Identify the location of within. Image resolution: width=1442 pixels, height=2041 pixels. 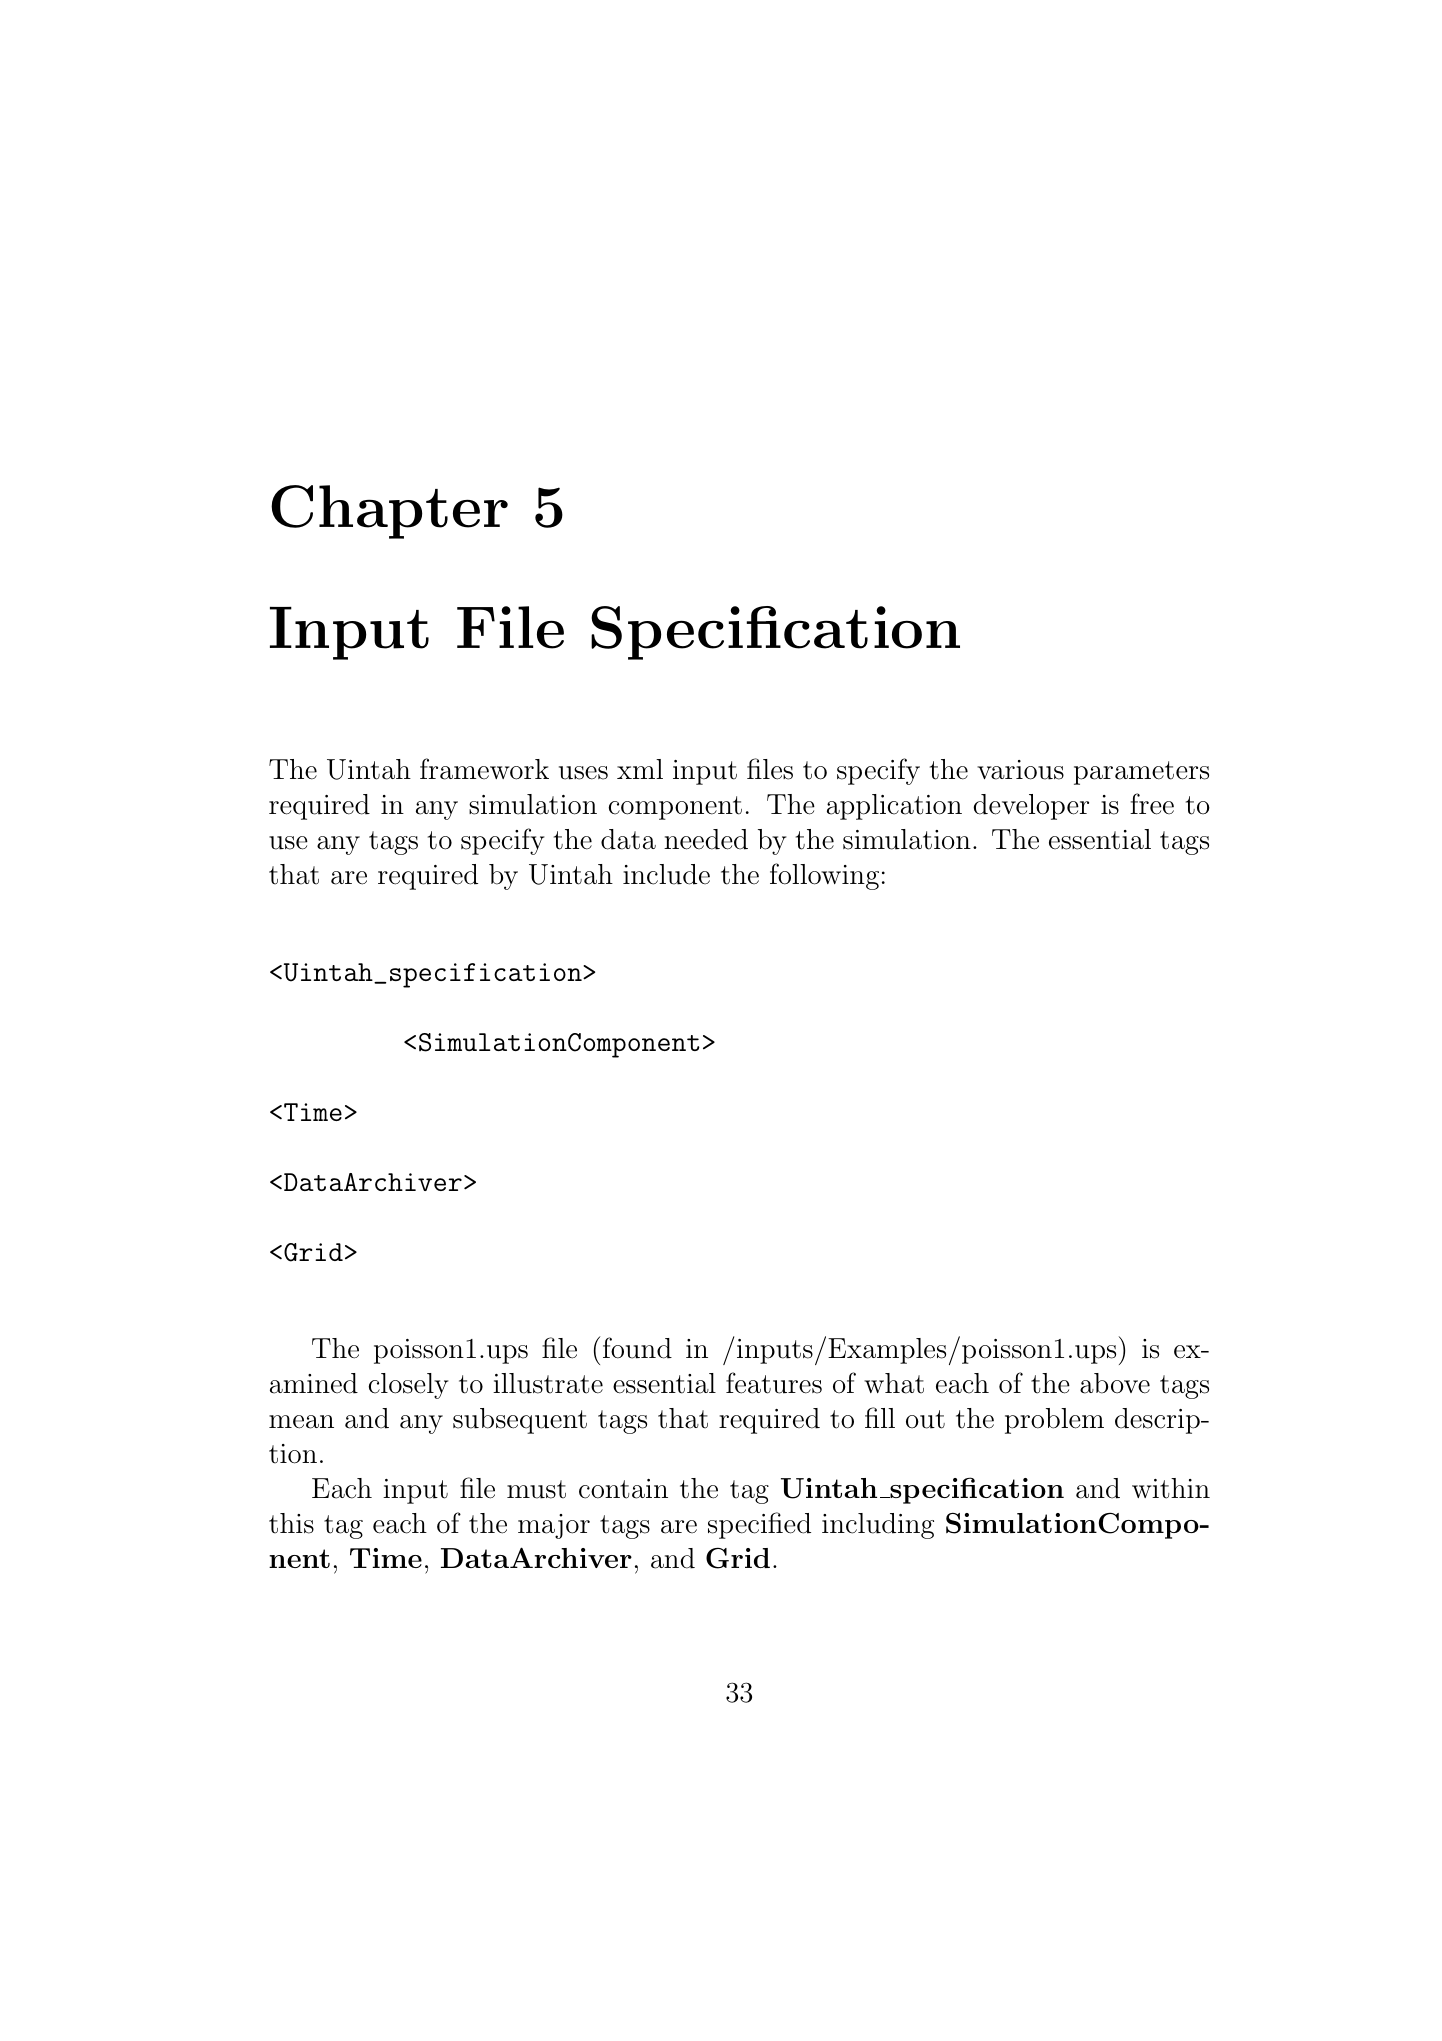
(1171, 1488).
